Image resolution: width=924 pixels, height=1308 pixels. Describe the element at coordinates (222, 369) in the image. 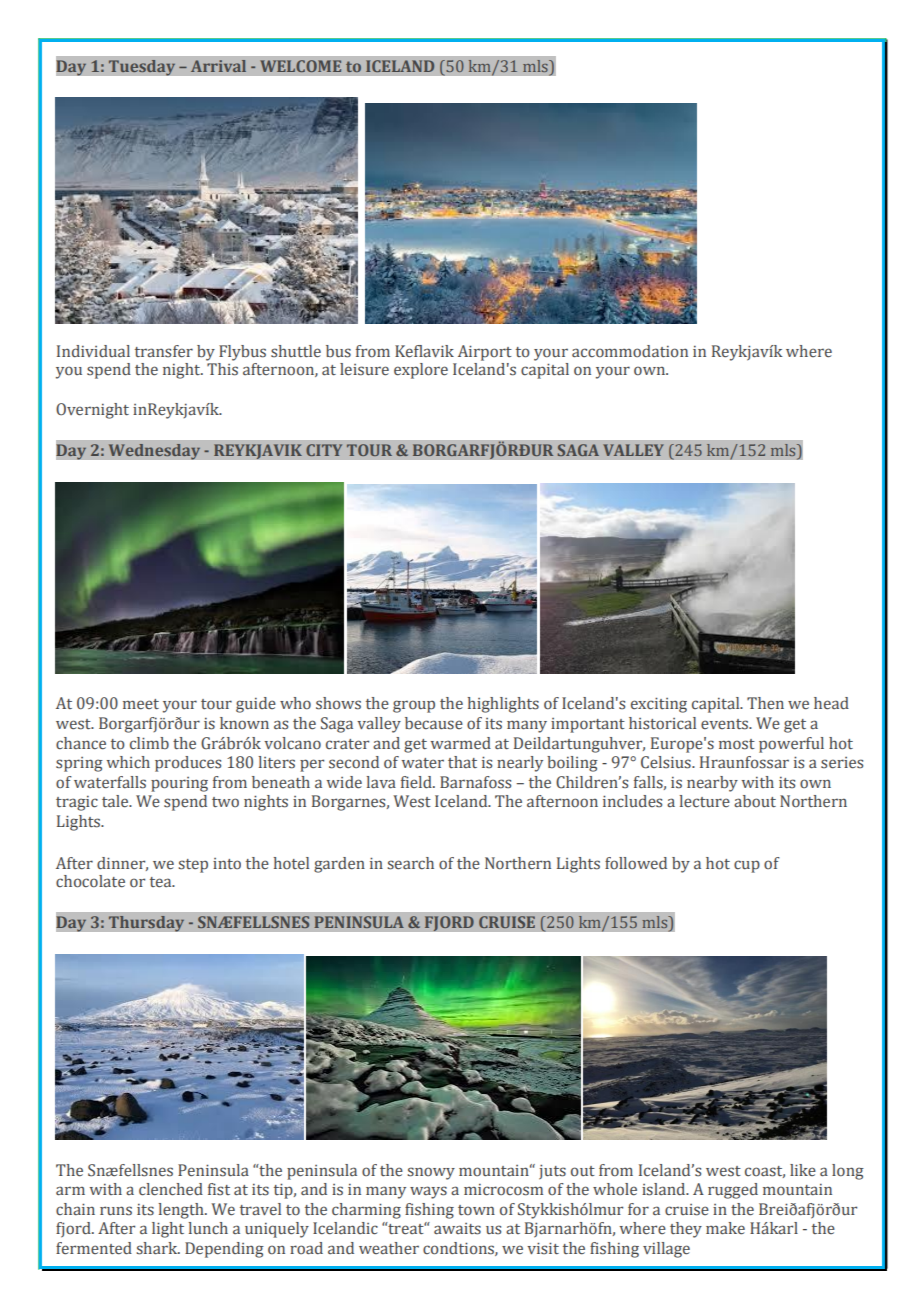

I see `This` at that location.
